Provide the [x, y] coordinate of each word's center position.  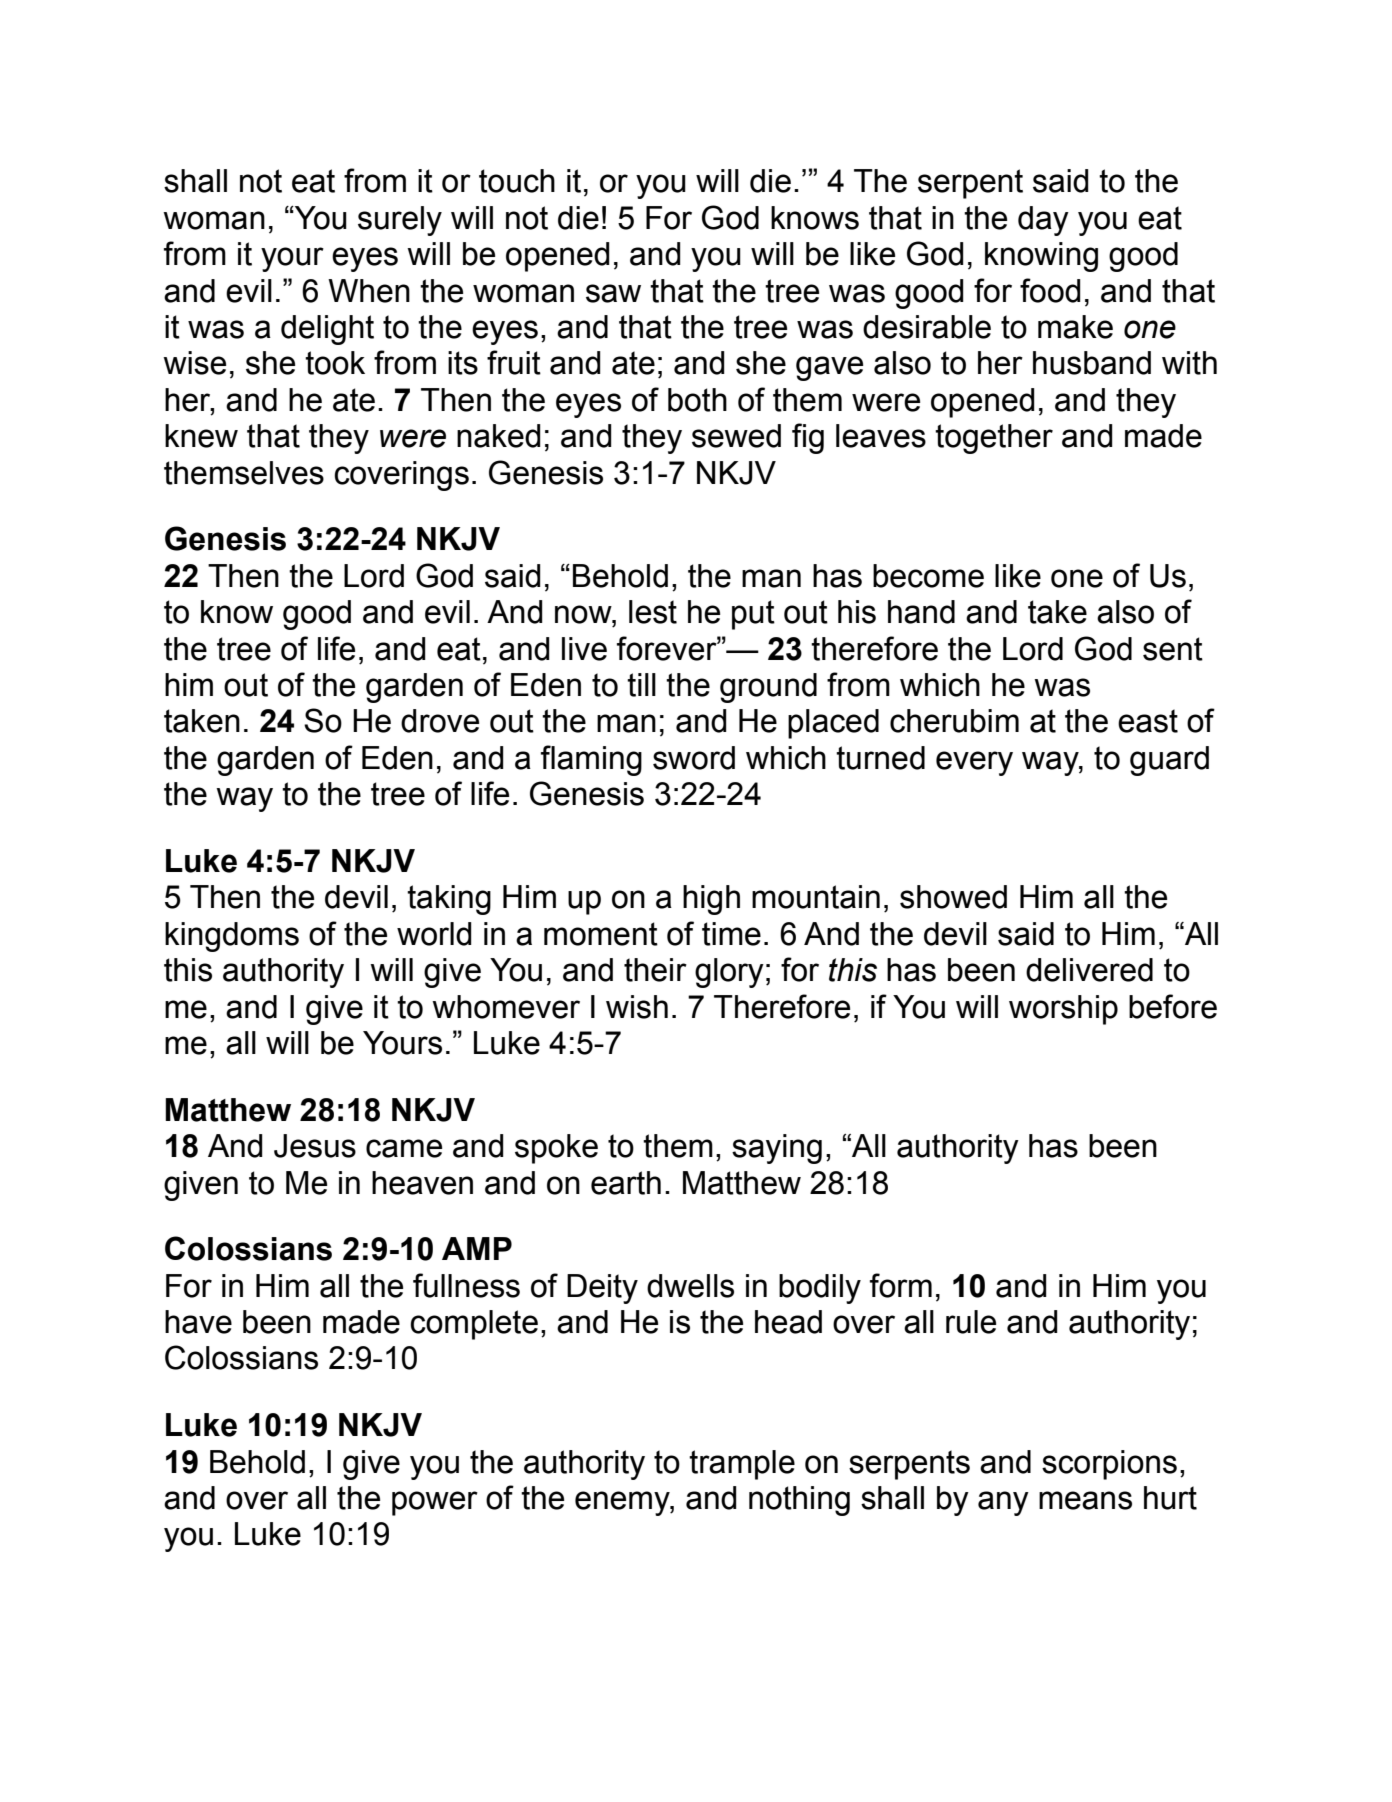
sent [1173, 649]
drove [440, 721]
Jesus [315, 1146]
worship [1063, 1010]
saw [613, 293]
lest [653, 612]
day [1043, 221]
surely [400, 221]
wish [637, 1007]
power [435, 1503]
